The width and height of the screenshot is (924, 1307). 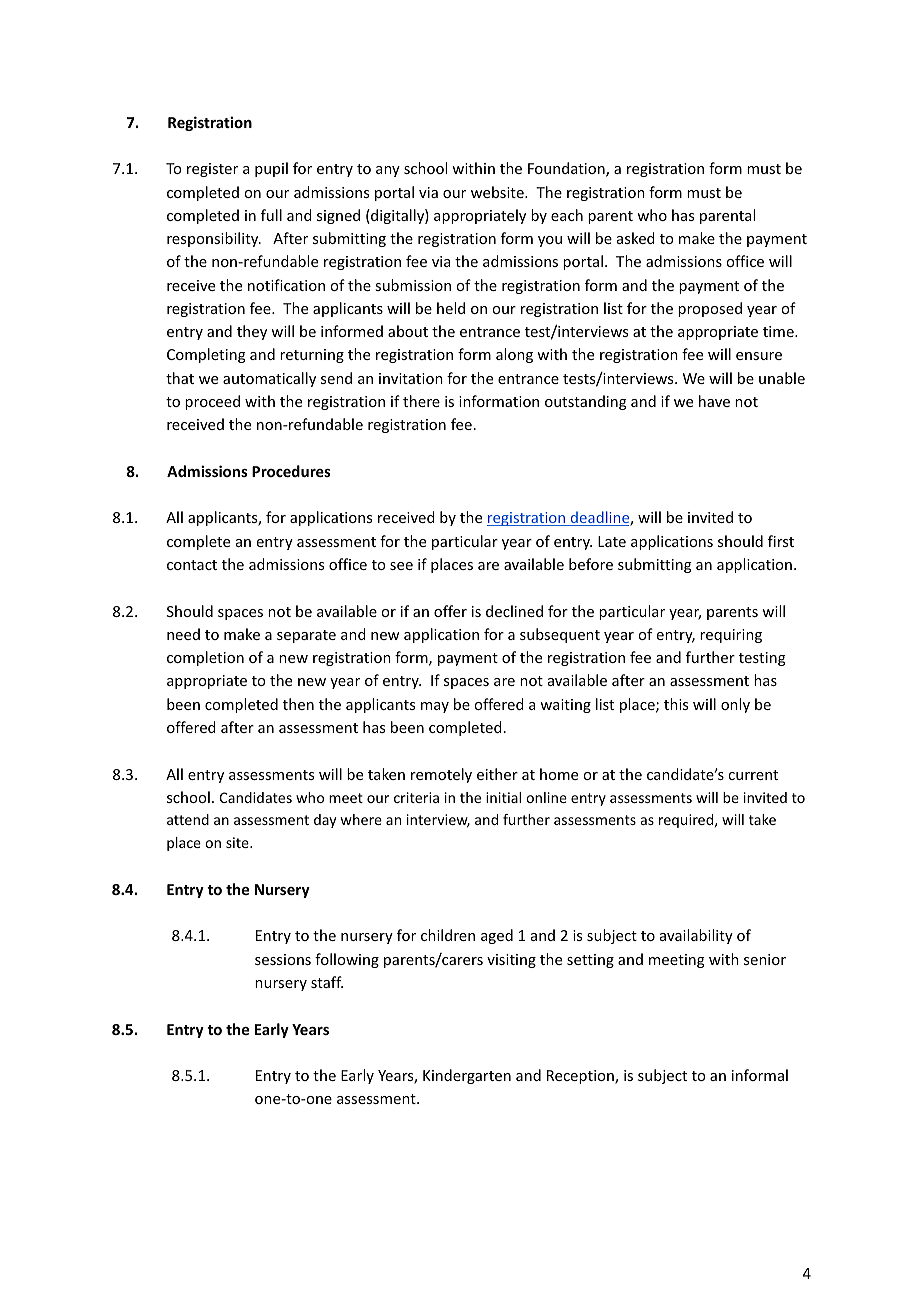 I want to click on automatically, so click(x=269, y=379).
